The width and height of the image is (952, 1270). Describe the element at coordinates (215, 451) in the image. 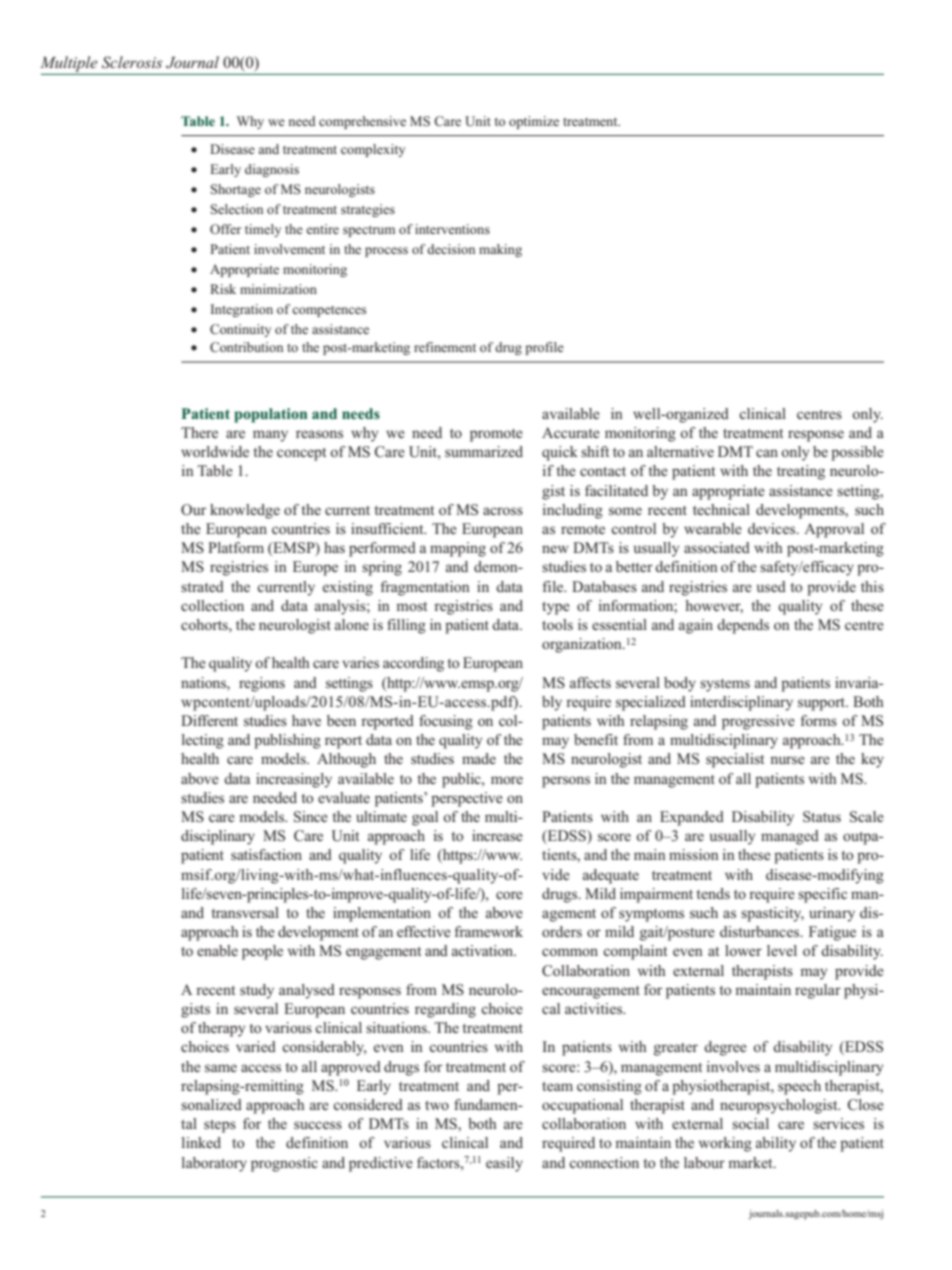

I see `worldwide` at that location.
